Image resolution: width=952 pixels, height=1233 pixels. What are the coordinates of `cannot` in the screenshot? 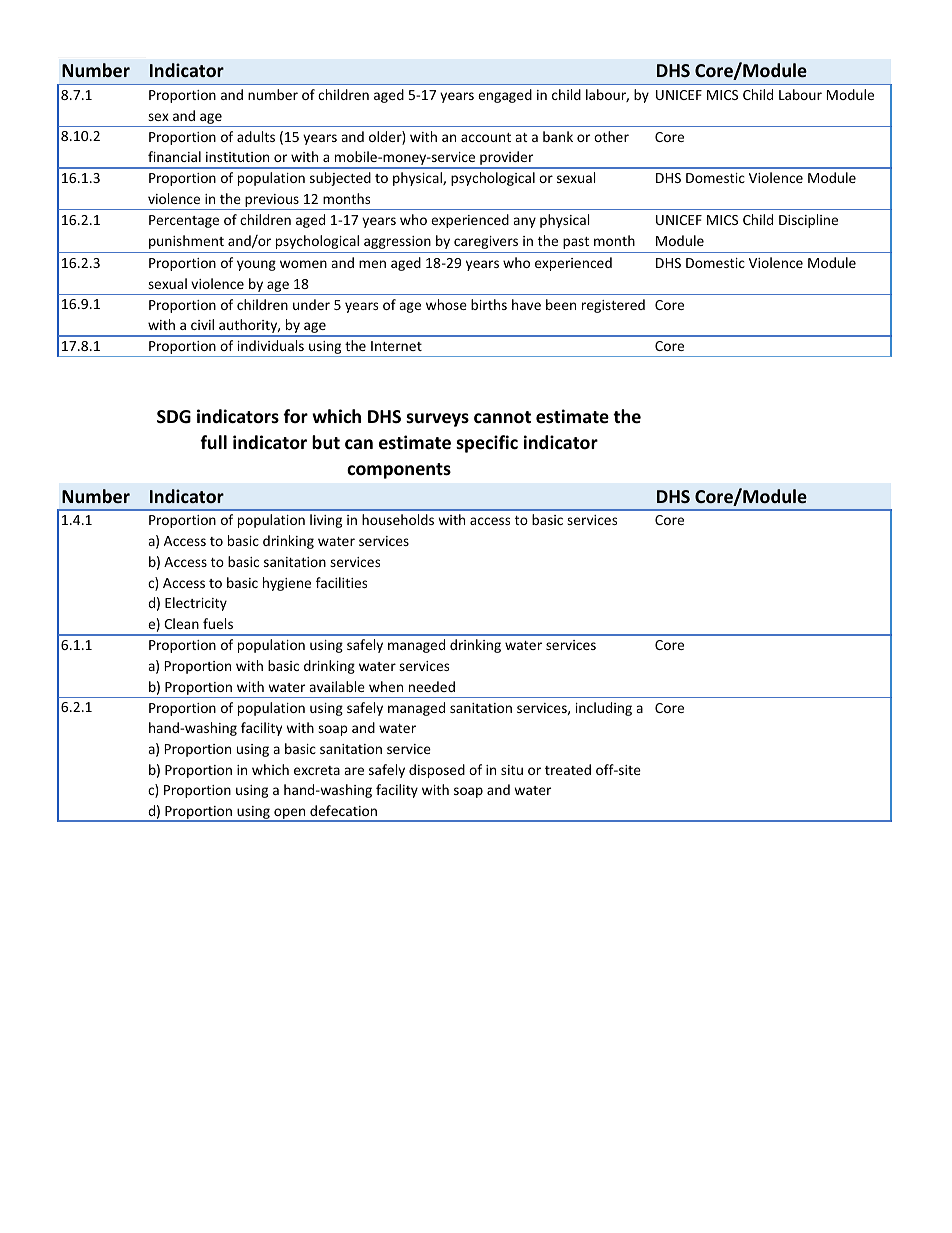 It's located at (502, 417).
